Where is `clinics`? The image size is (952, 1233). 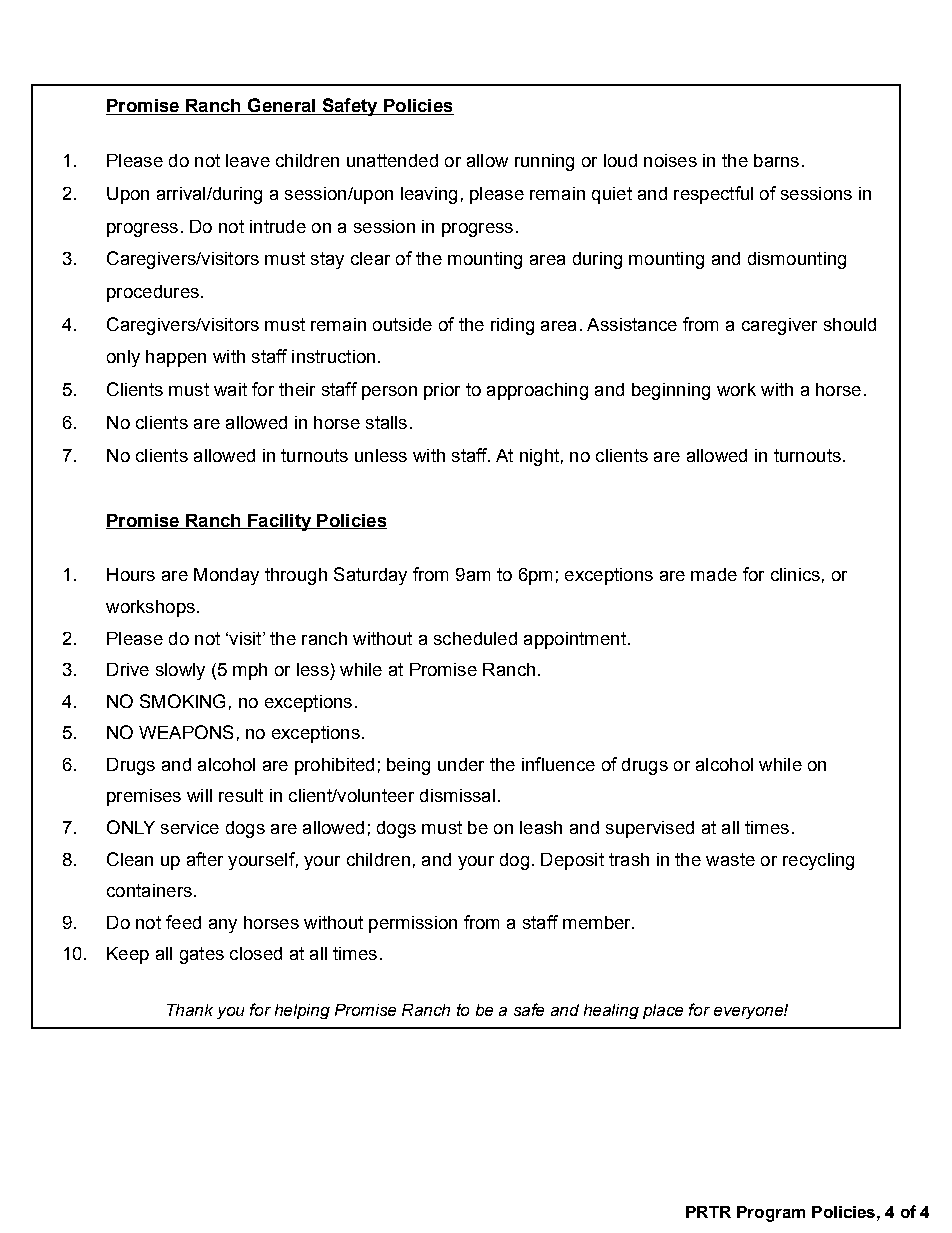 clinics is located at coordinates (795, 574).
